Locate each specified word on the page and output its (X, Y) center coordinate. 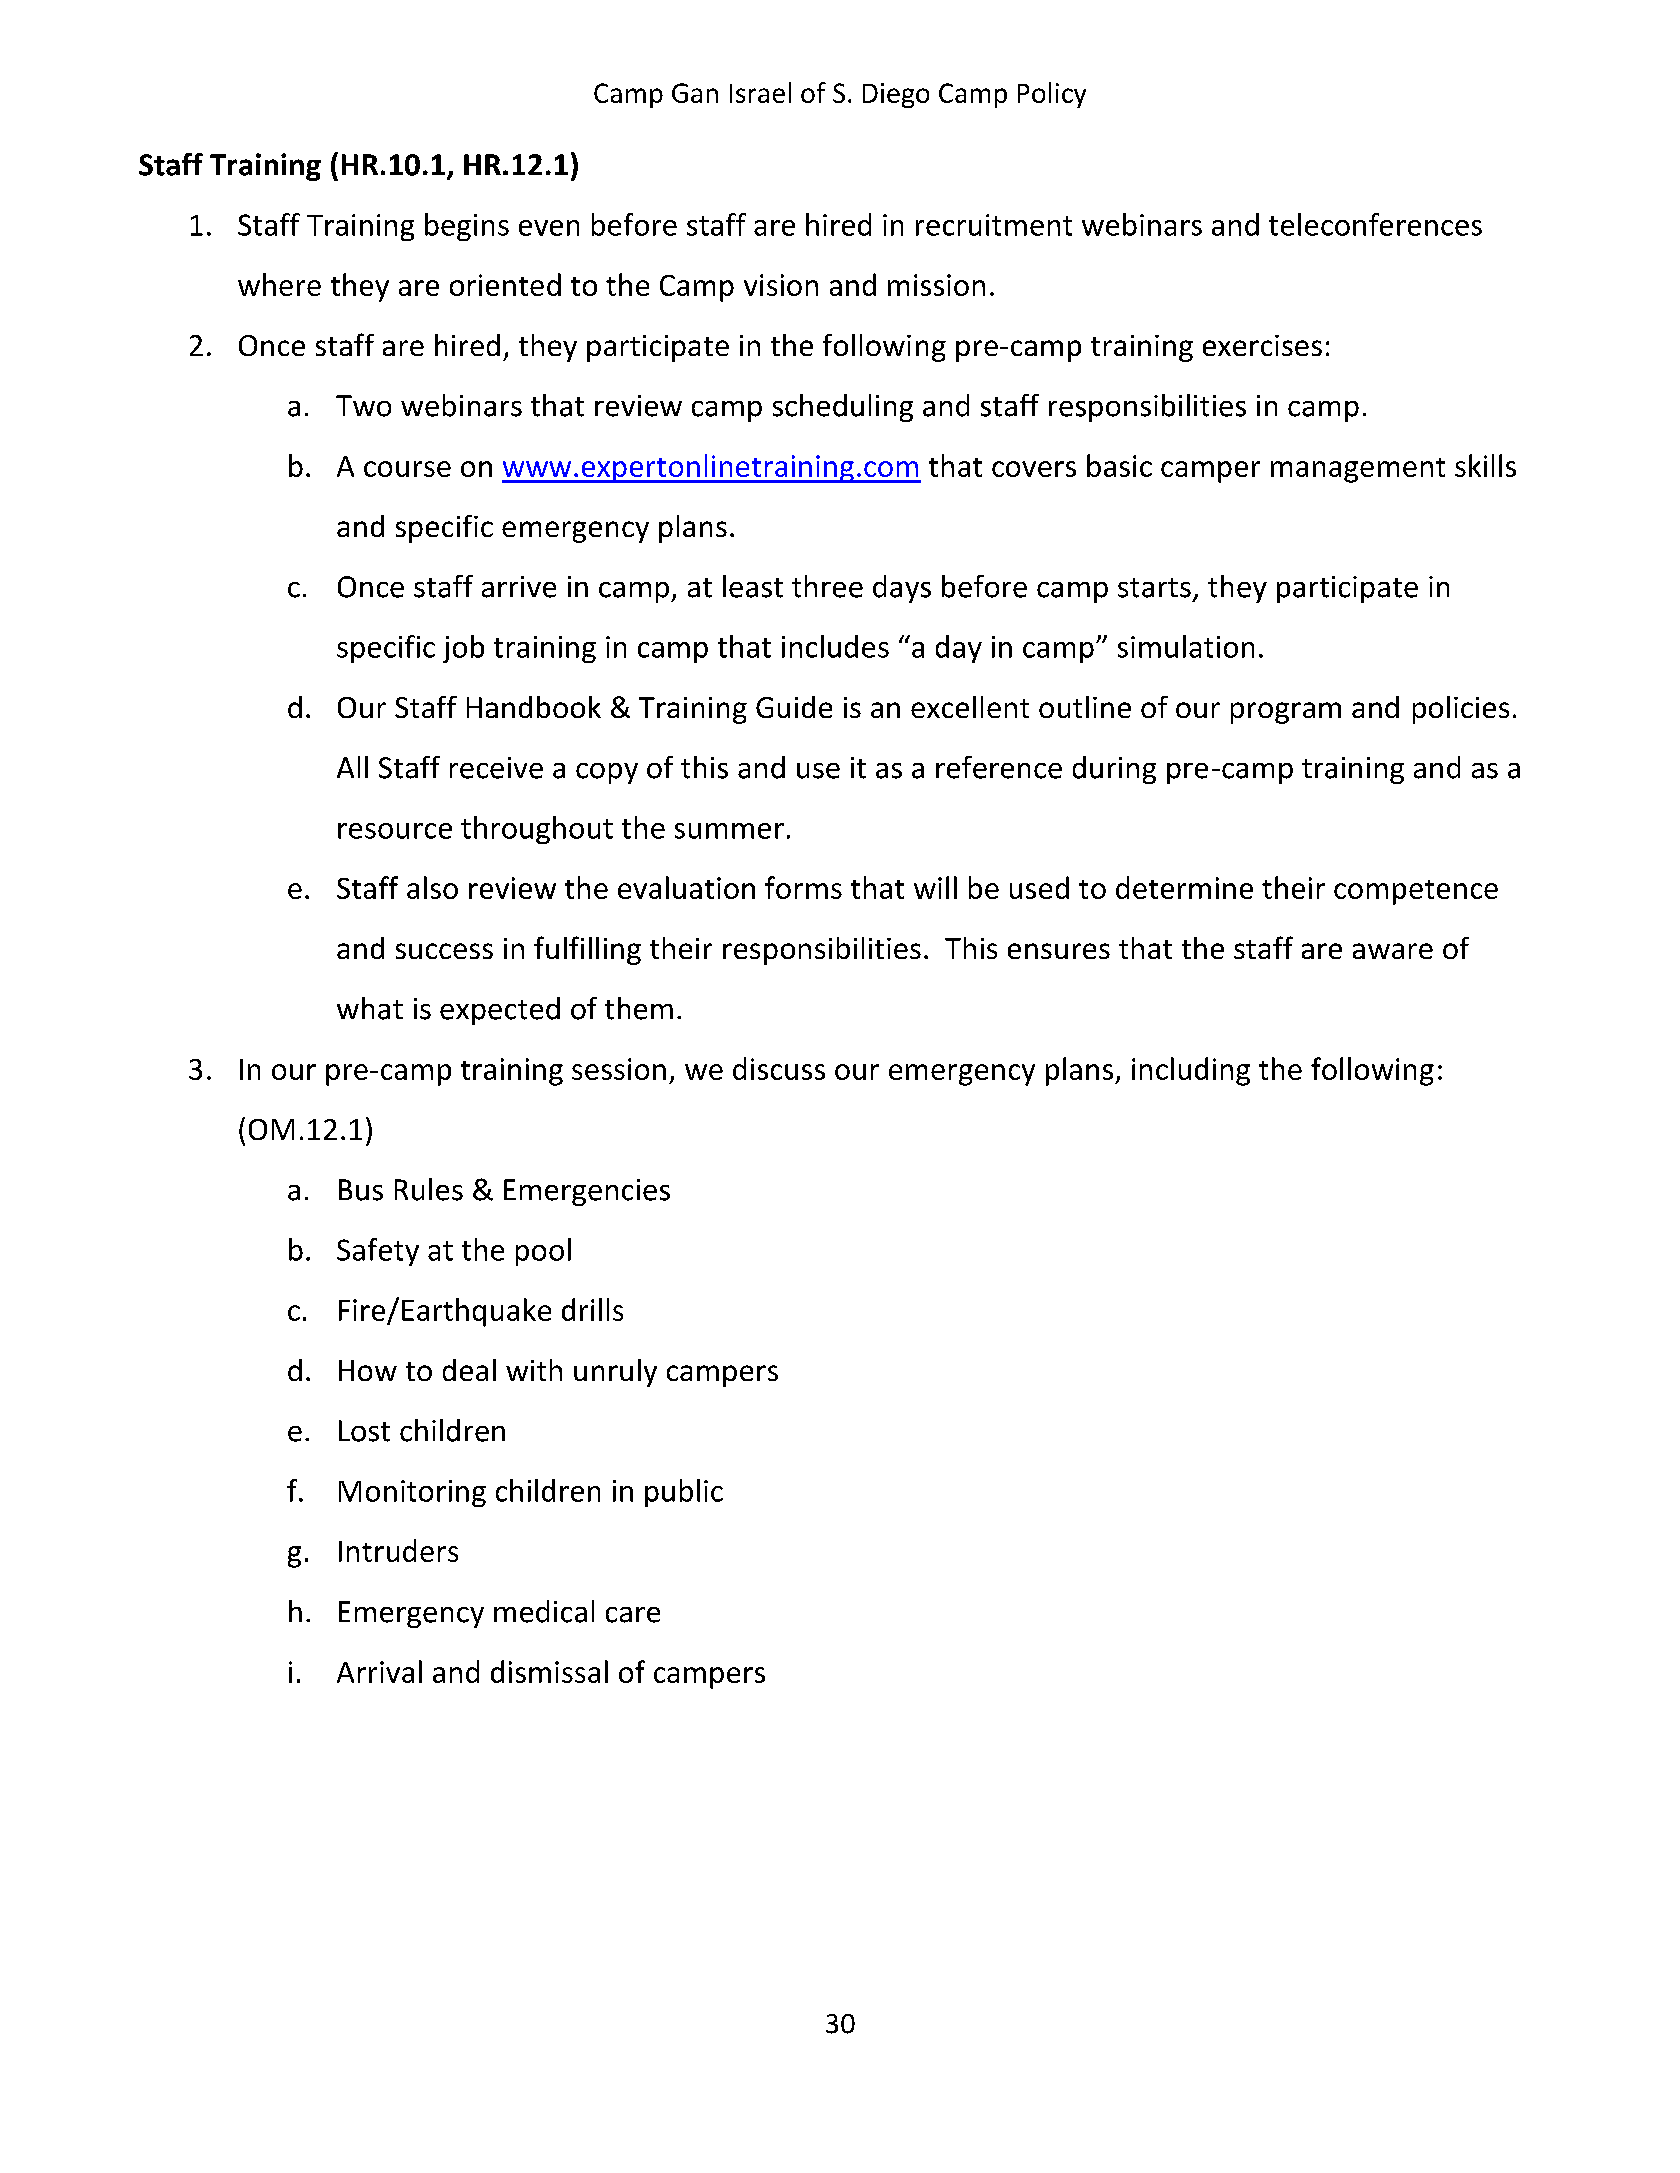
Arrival (379, 1671)
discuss (779, 1068)
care (633, 1615)
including (1191, 1071)
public (684, 1493)
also (432, 887)
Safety (378, 1252)
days (902, 589)
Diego (896, 95)
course (407, 469)
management (1358, 470)
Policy (1052, 95)
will (935, 887)
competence (1416, 892)
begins (467, 227)
